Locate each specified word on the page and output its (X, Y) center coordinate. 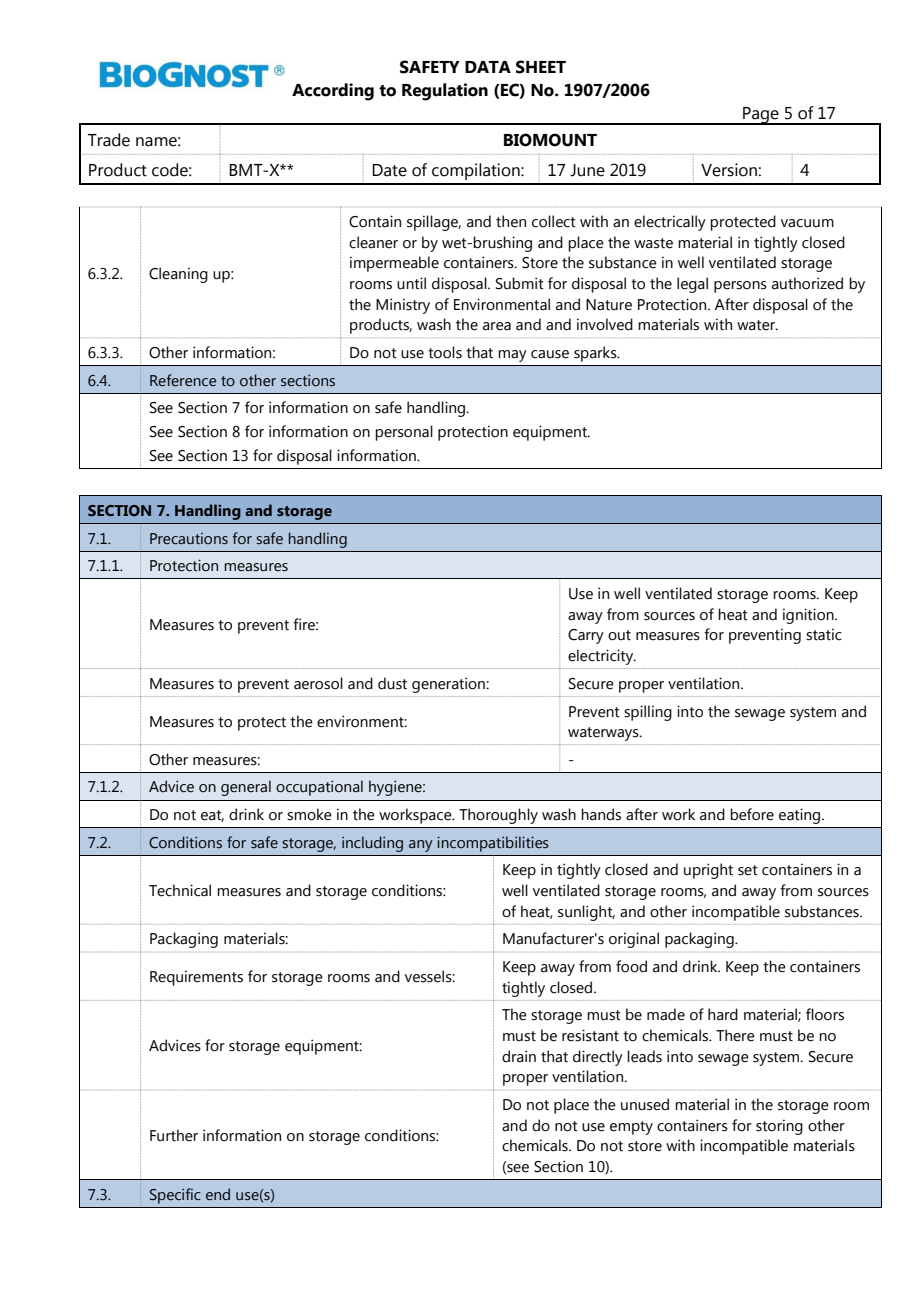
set (748, 870)
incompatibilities (493, 844)
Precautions (189, 538)
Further (174, 1135)
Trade (109, 140)
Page (761, 116)
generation (449, 685)
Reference (183, 380)
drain (519, 1056)
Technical (180, 890)
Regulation (445, 92)
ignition (809, 616)
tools (445, 352)
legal (692, 285)
